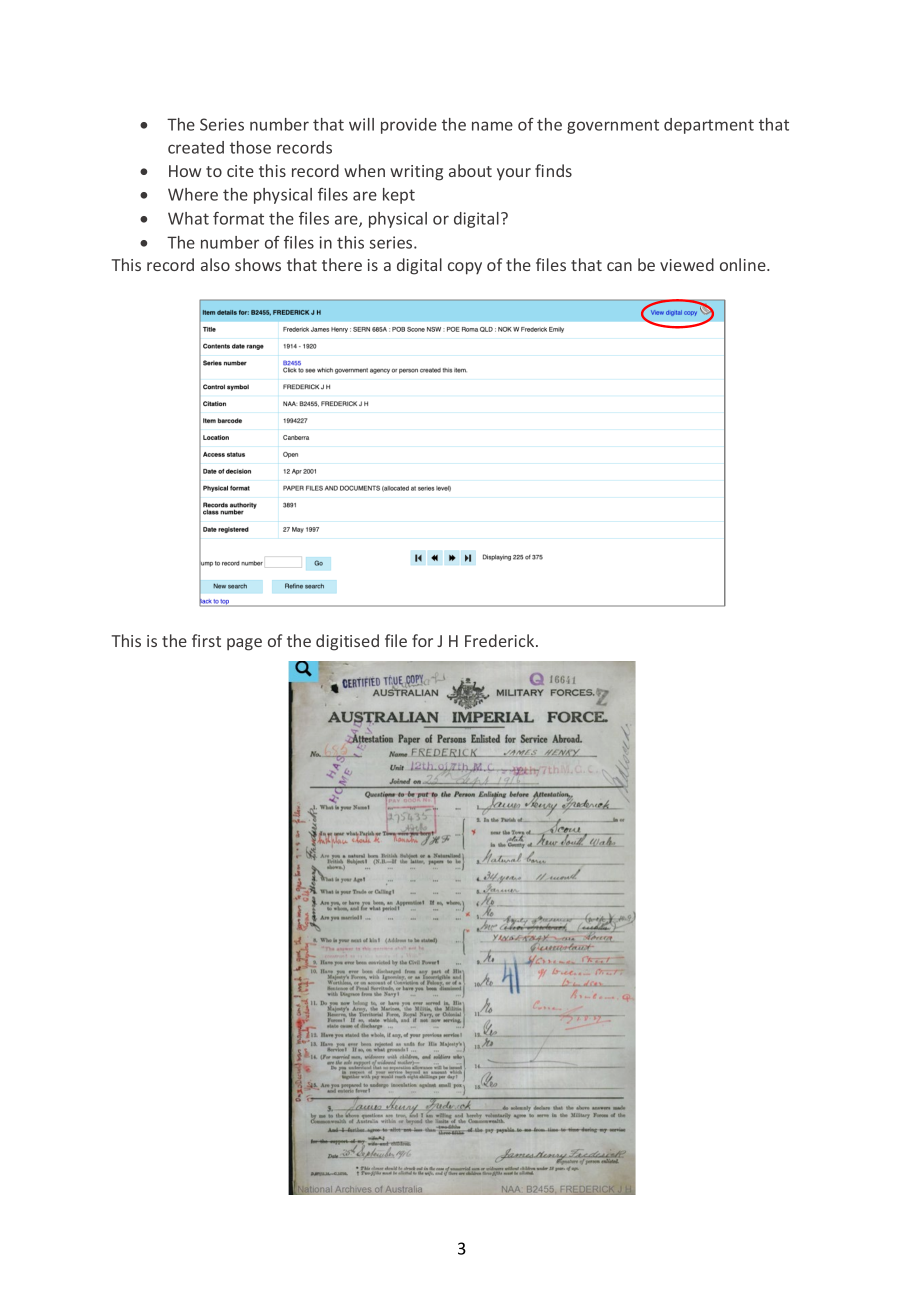  What do you see at coordinates (501, 640) in the screenshot?
I see `Frederick` at bounding box center [501, 640].
